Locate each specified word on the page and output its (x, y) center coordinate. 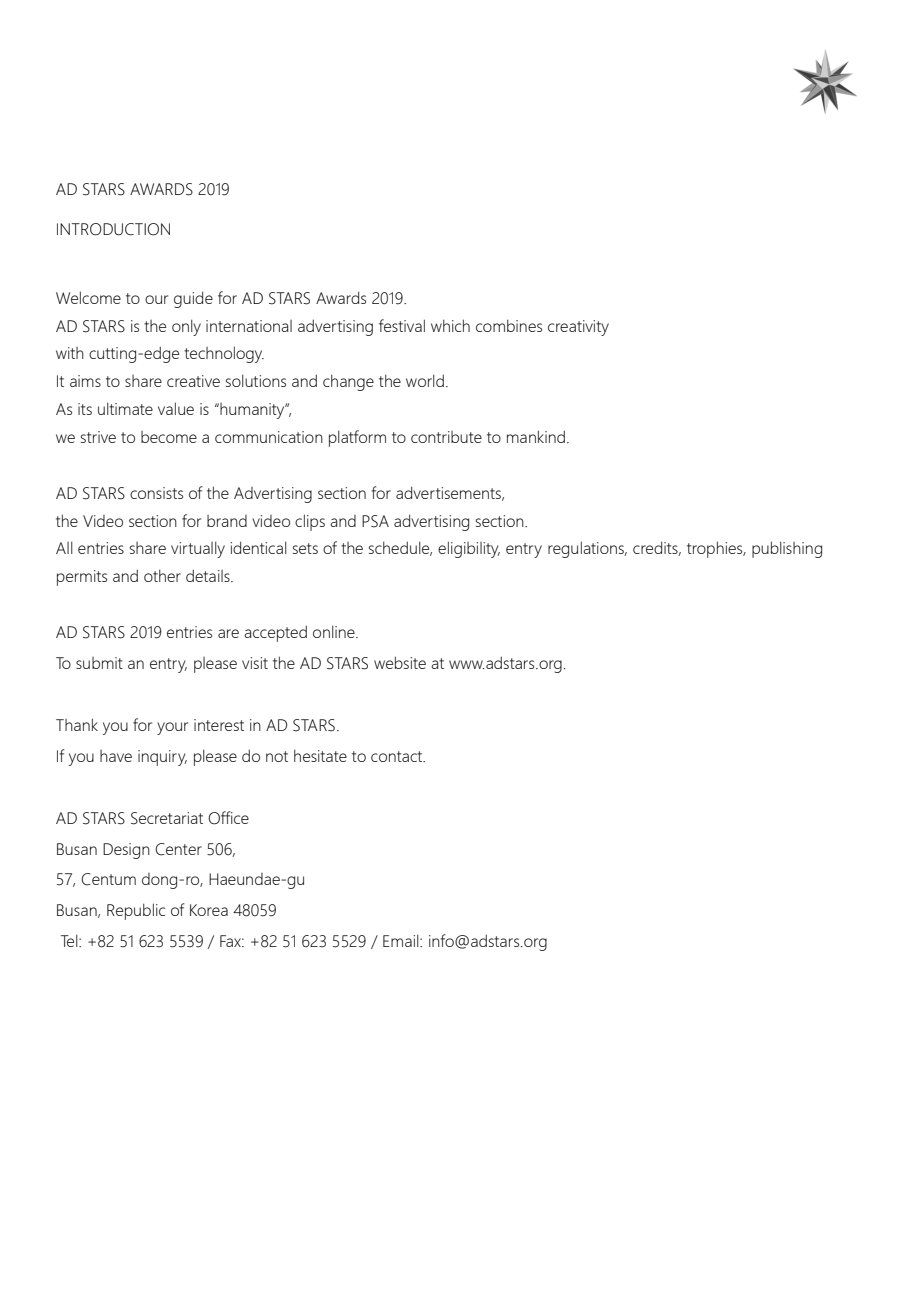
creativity (578, 328)
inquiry (162, 758)
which (450, 325)
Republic (136, 911)
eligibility (469, 549)
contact (398, 756)
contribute (446, 437)
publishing (787, 549)
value (176, 408)
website (400, 662)
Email (402, 940)
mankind (536, 436)
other (162, 575)
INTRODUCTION (113, 229)
